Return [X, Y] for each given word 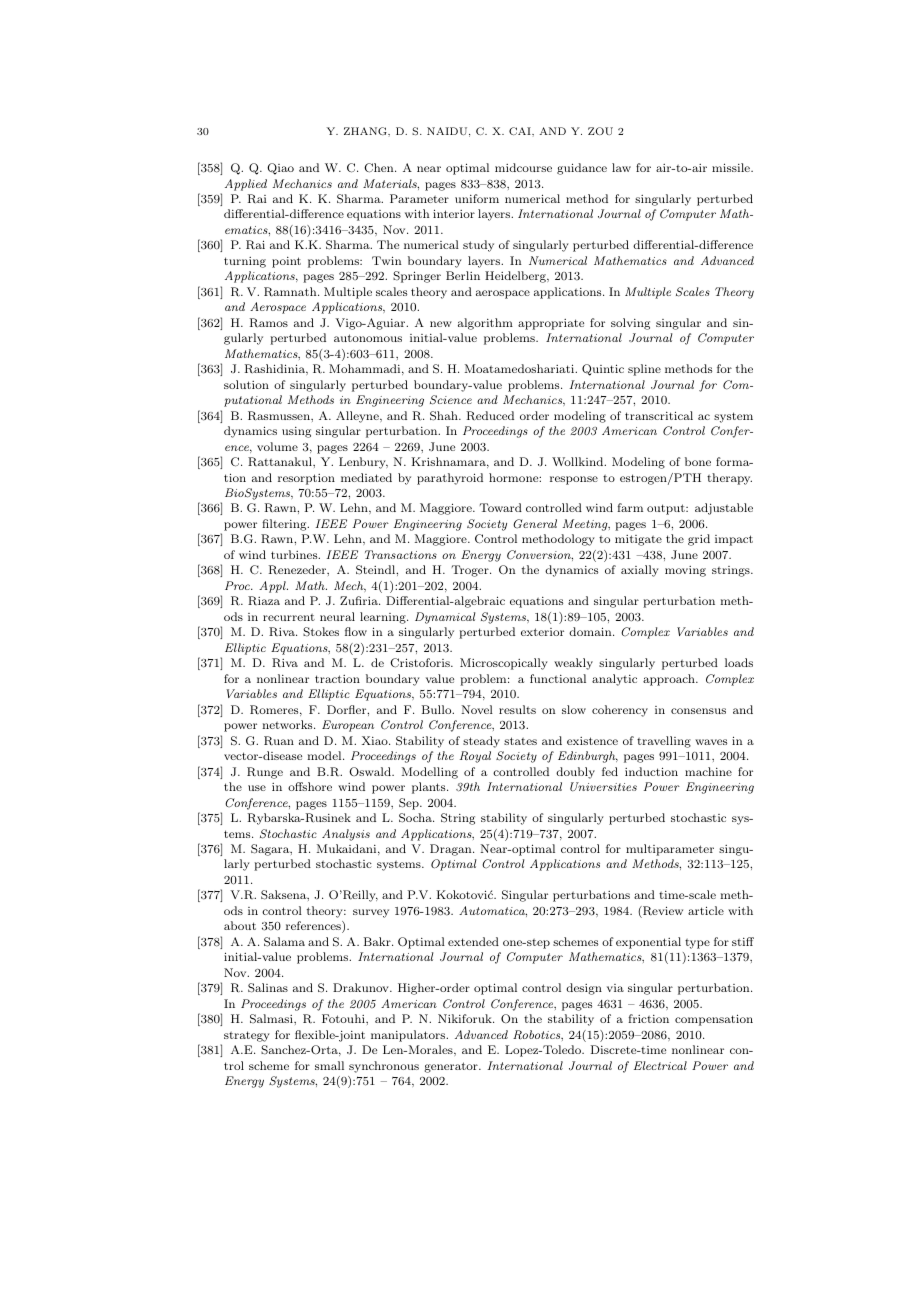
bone [698, 461]
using [296, 432]
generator [452, 1067]
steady [481, 742]
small [329, 1065]
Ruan [279, 741]
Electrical [660, 1065]
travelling [664, 742]
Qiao [280, 169]
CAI [521, 131]
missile [732, 167]
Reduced [490, 416]
